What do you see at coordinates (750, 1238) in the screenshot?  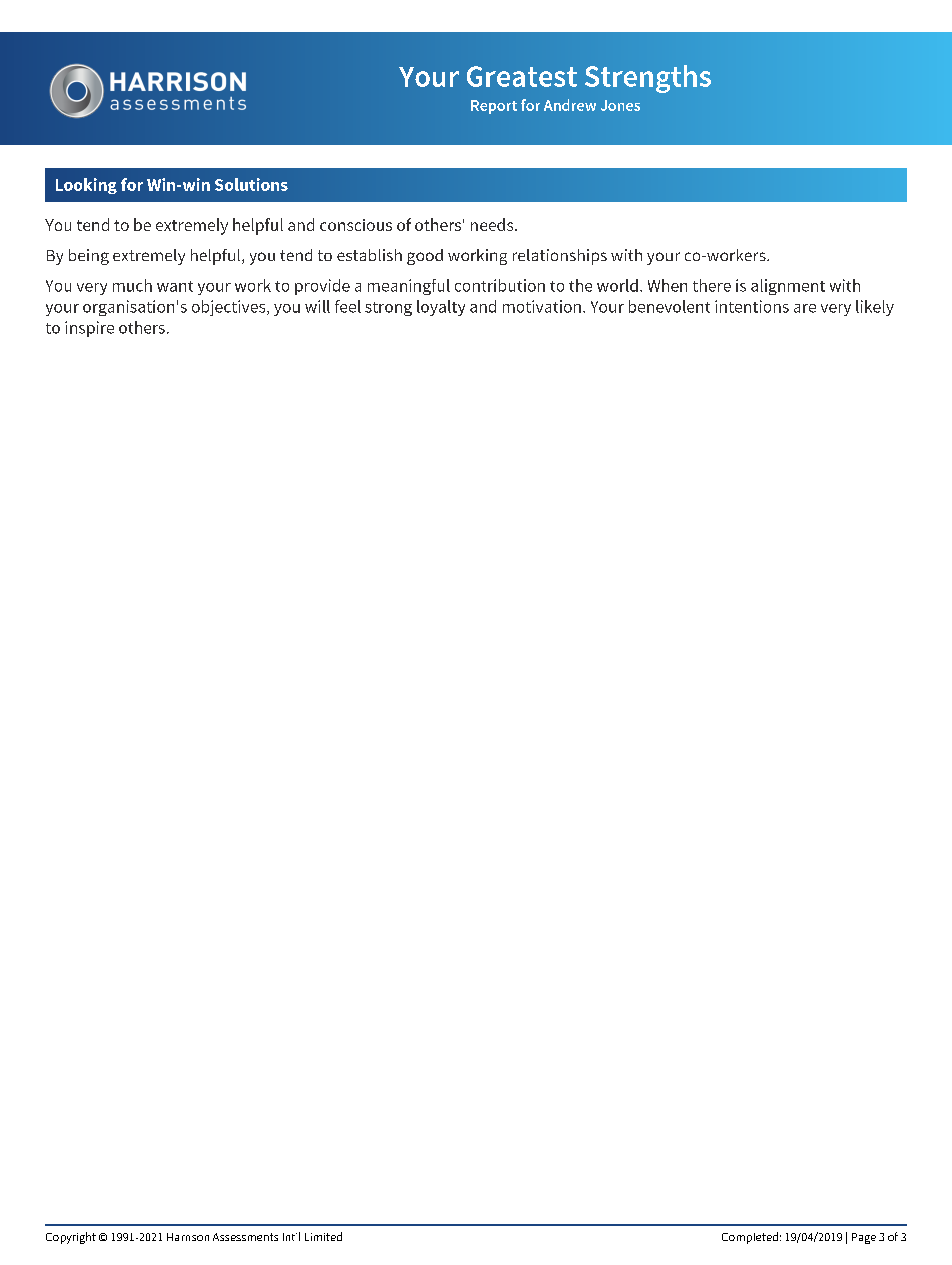 I see `Completed` at bounding box center [750, 1238].
